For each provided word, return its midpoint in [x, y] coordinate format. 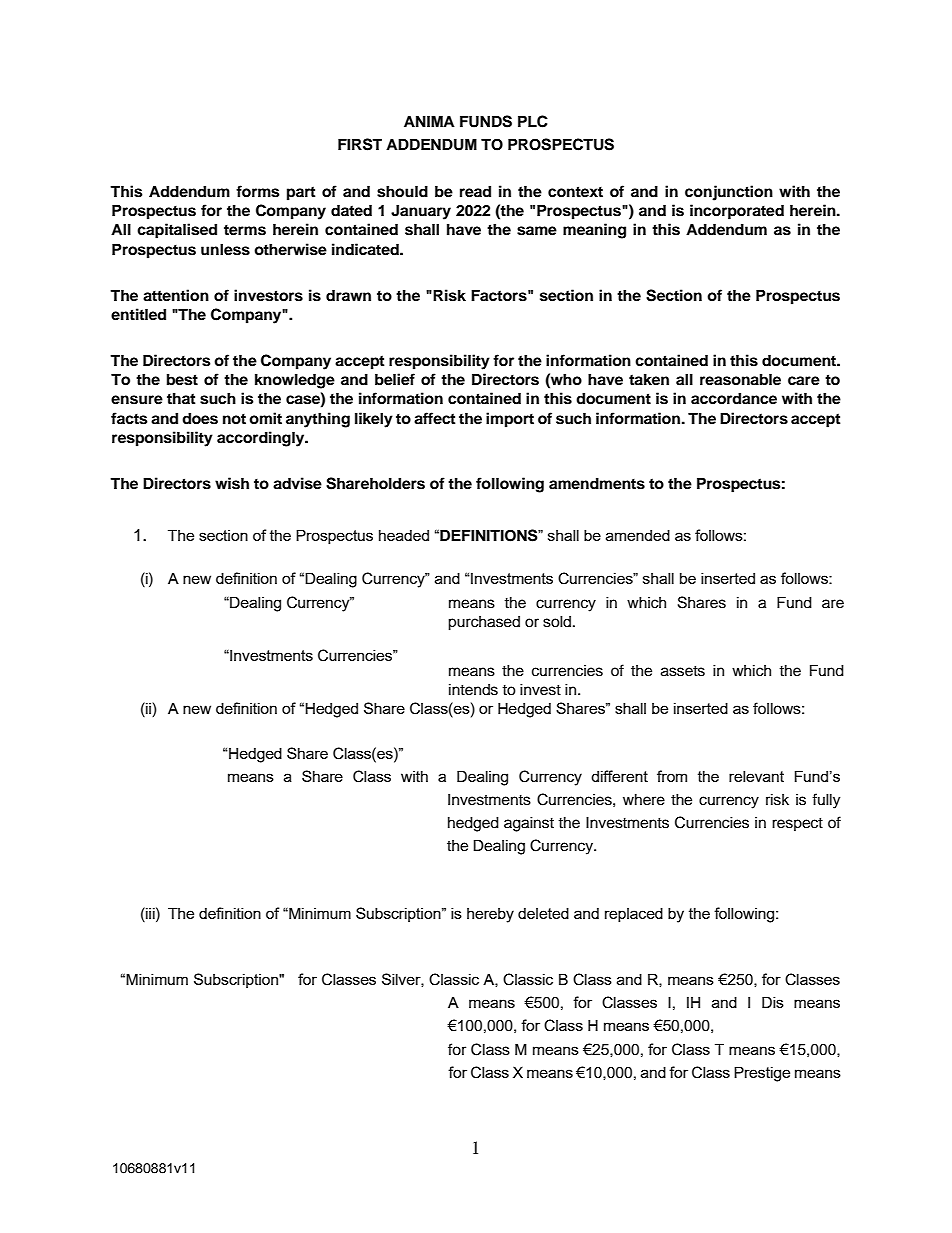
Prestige [762, 1074]
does [200, 418]
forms [257, 191]
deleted [543, 913]
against [529, 824]
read [475, 191]
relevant [756, 776]
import [510, 420]
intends [473, 689]
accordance [734, 398]
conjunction [729, 193]
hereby [490, 915]
